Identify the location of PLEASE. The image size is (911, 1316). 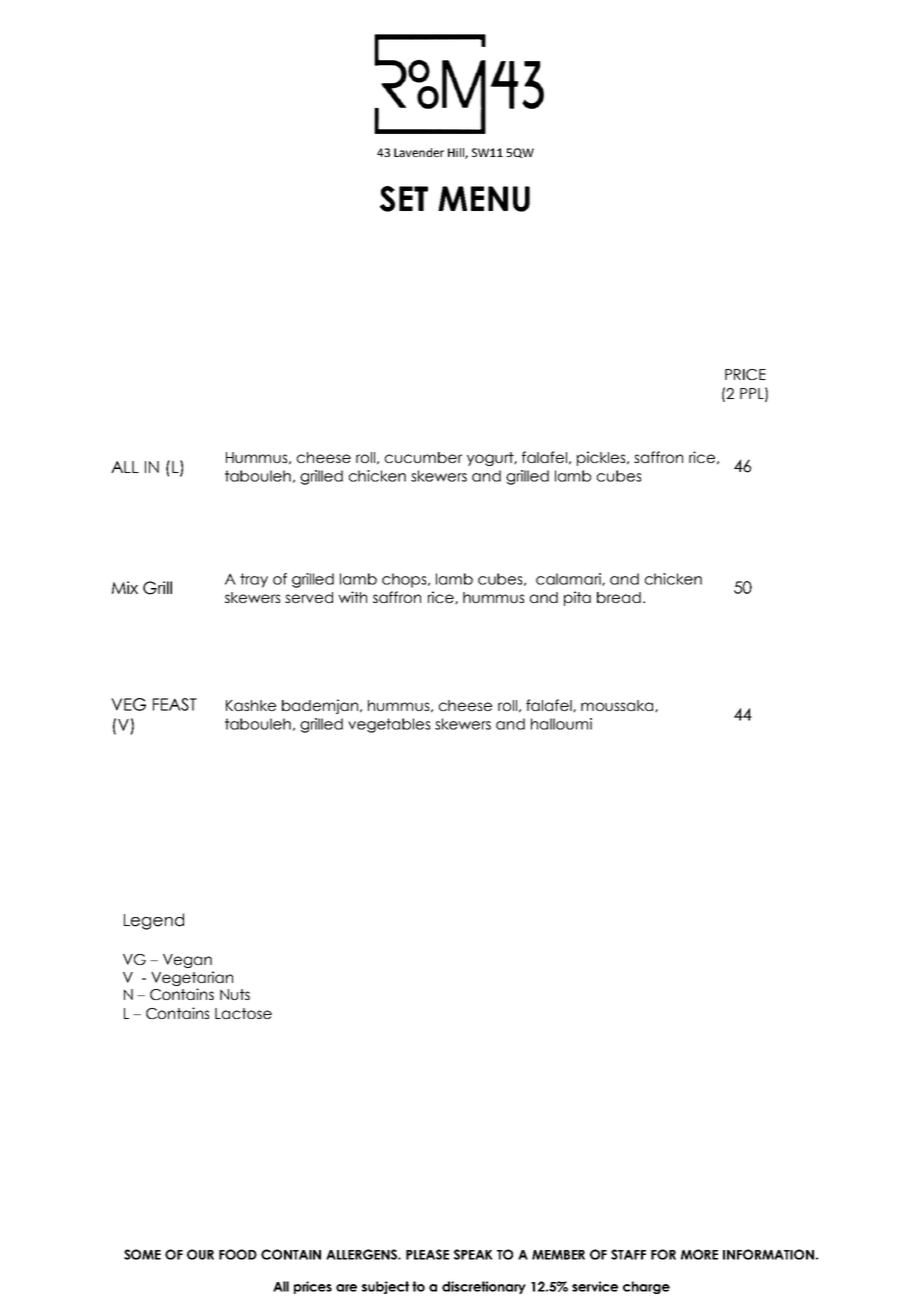
(427, 1254).
